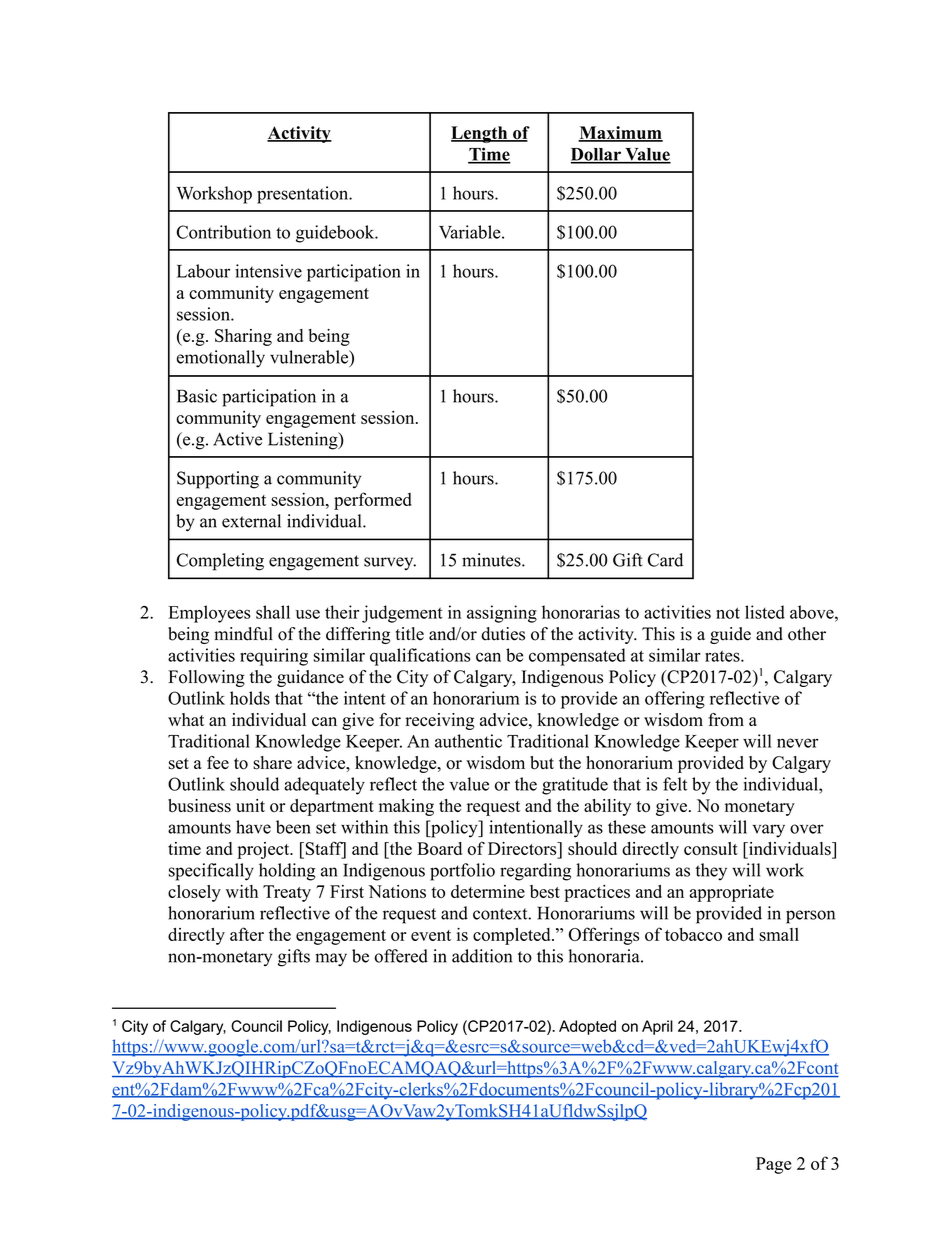  I want to click on Maximum, so click(620, 134).
